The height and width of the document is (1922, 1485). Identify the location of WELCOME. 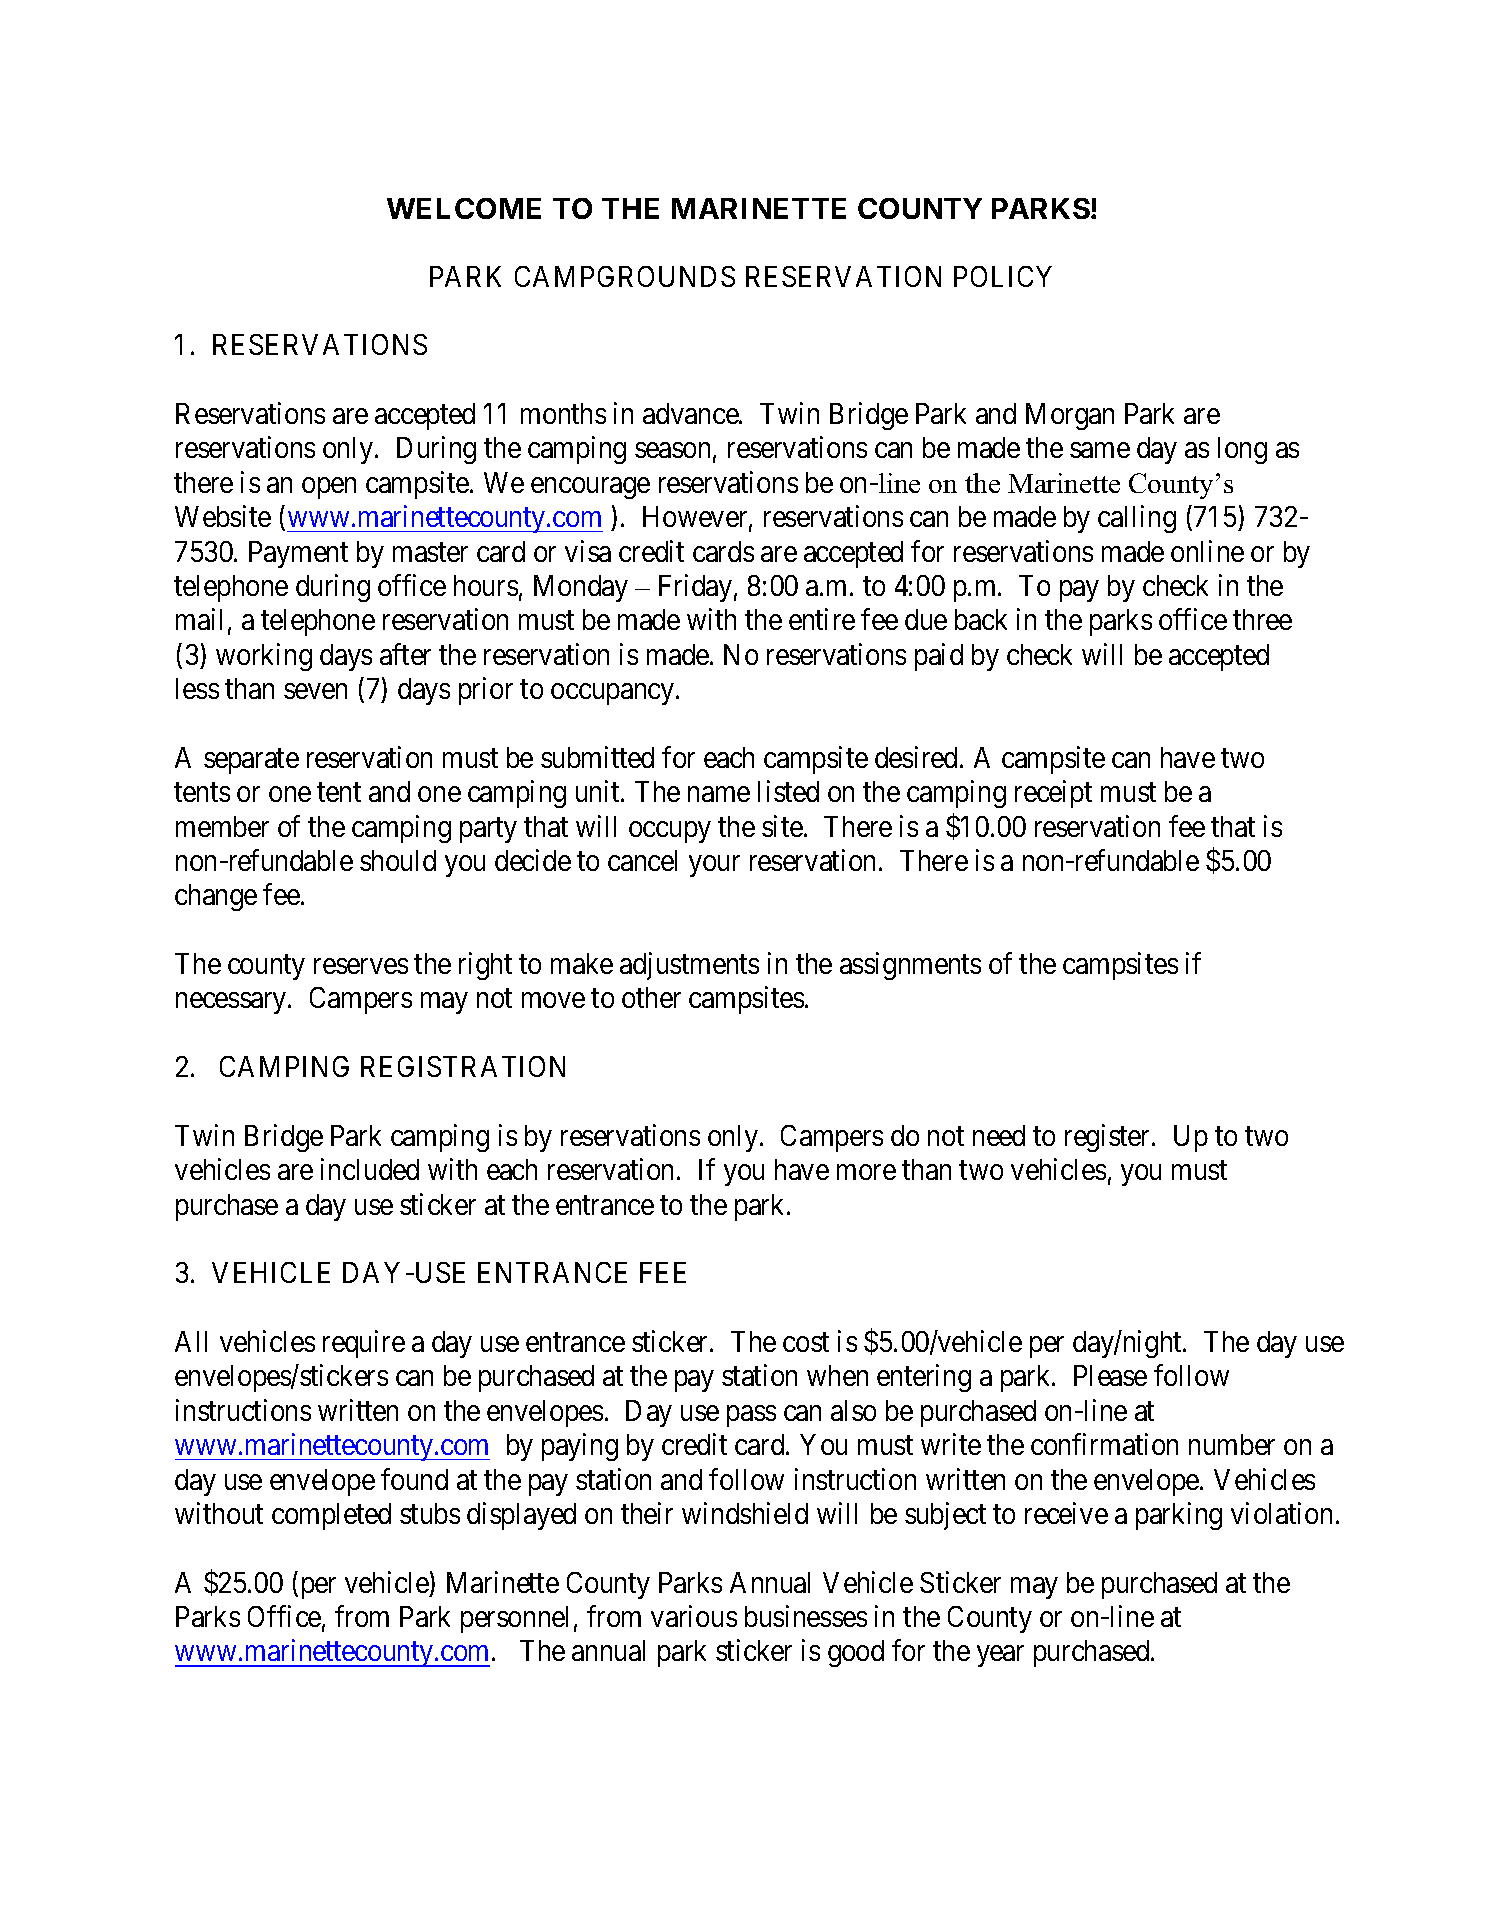
(464, 208).
